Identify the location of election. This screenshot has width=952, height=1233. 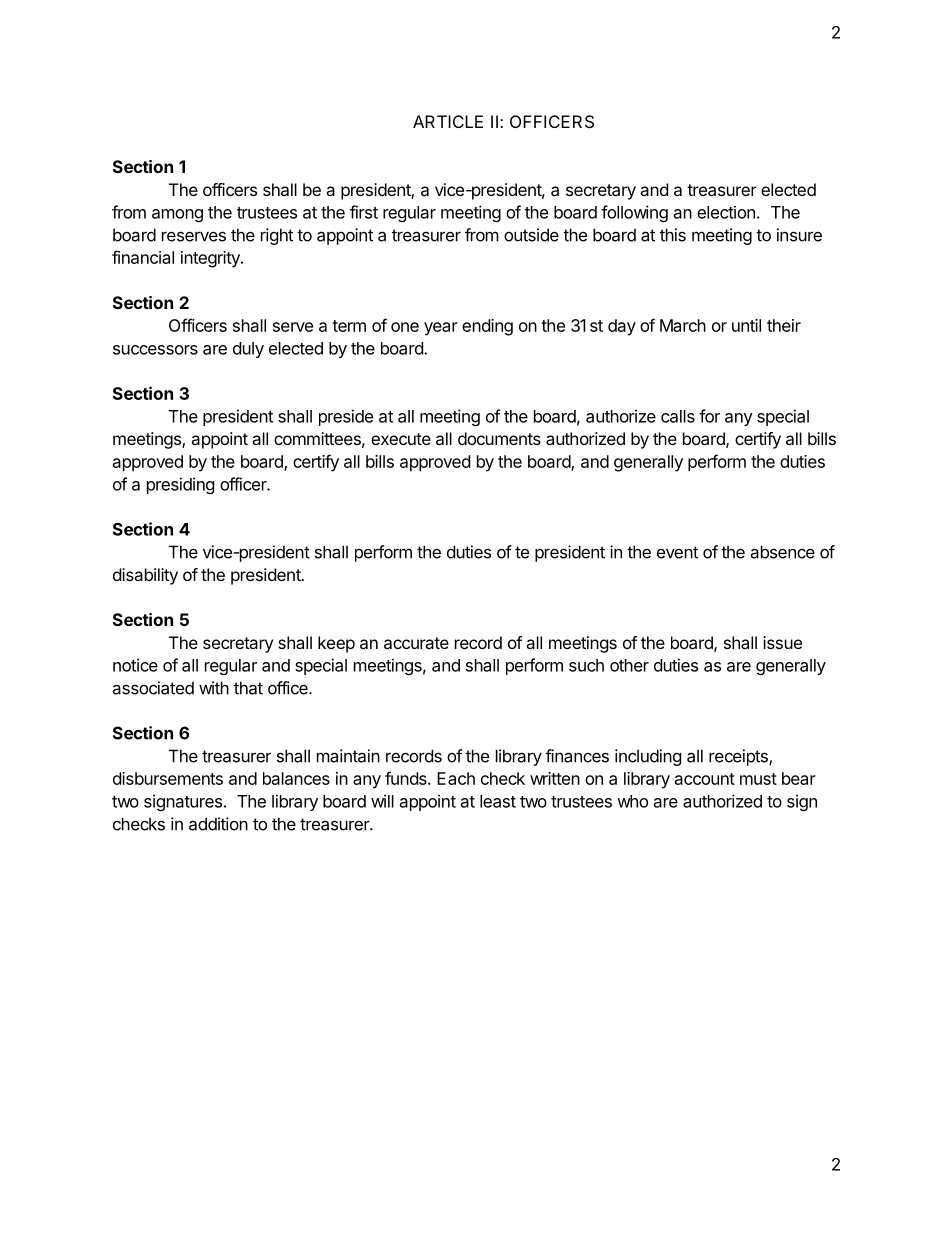
(726, 212).
